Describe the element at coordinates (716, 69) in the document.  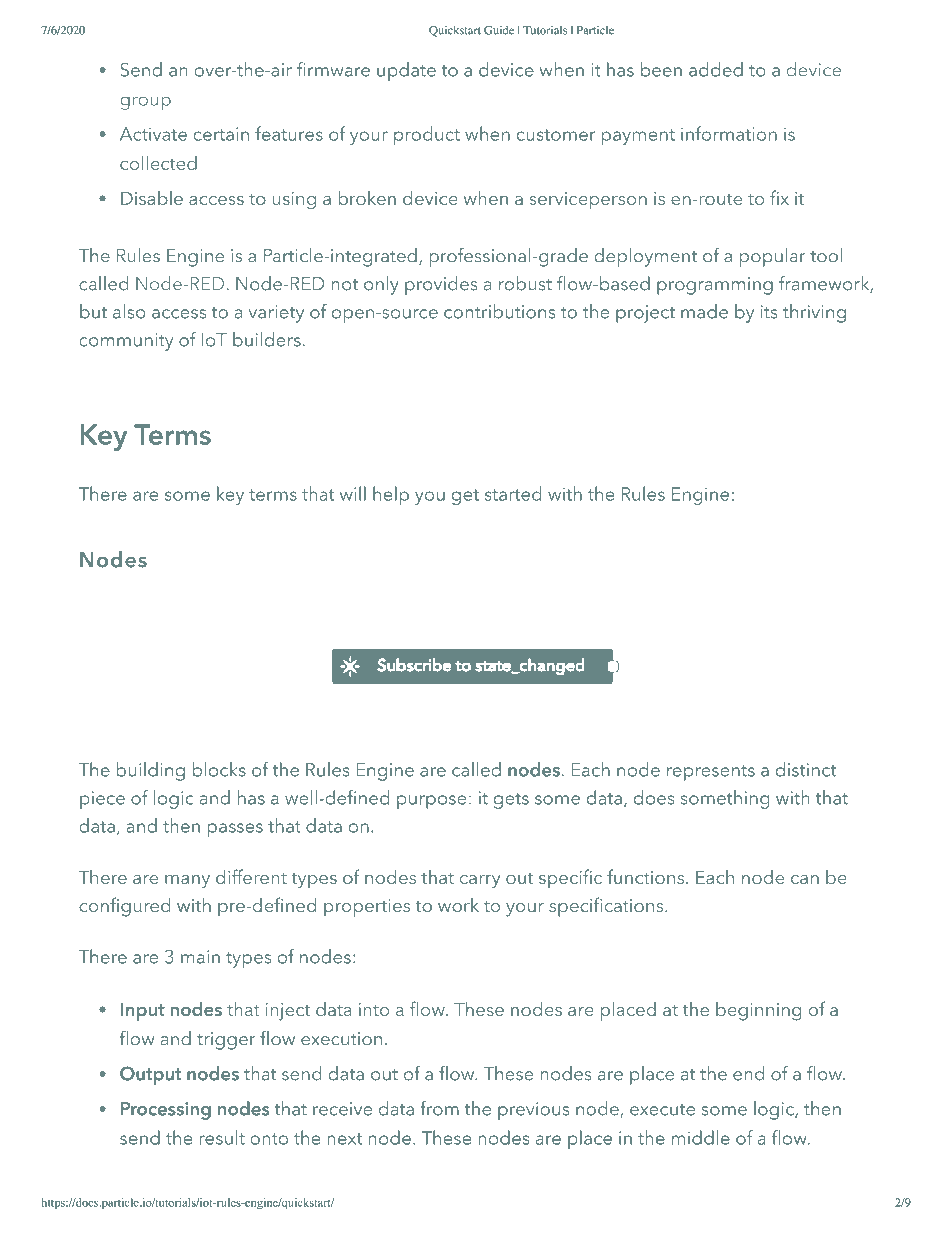
I see `added` at that location.
